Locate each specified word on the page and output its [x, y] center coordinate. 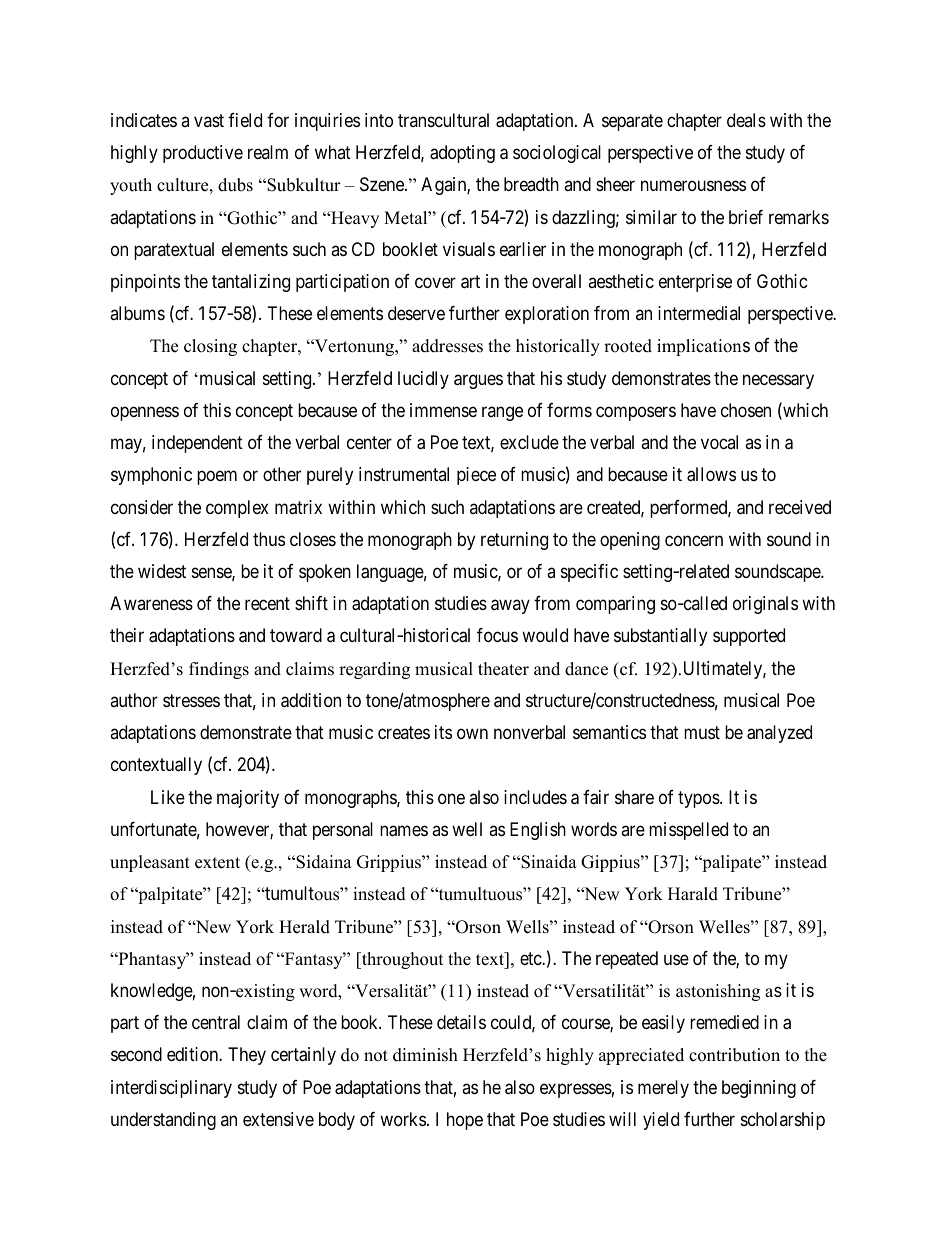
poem [217, 478]
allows [711, 474]
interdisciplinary [171, 1089]
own [472, 734]
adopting [462, 154]
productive [203, 154]
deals [746, 120]
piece [476, 476]
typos [699, 799]
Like [168, 797]
